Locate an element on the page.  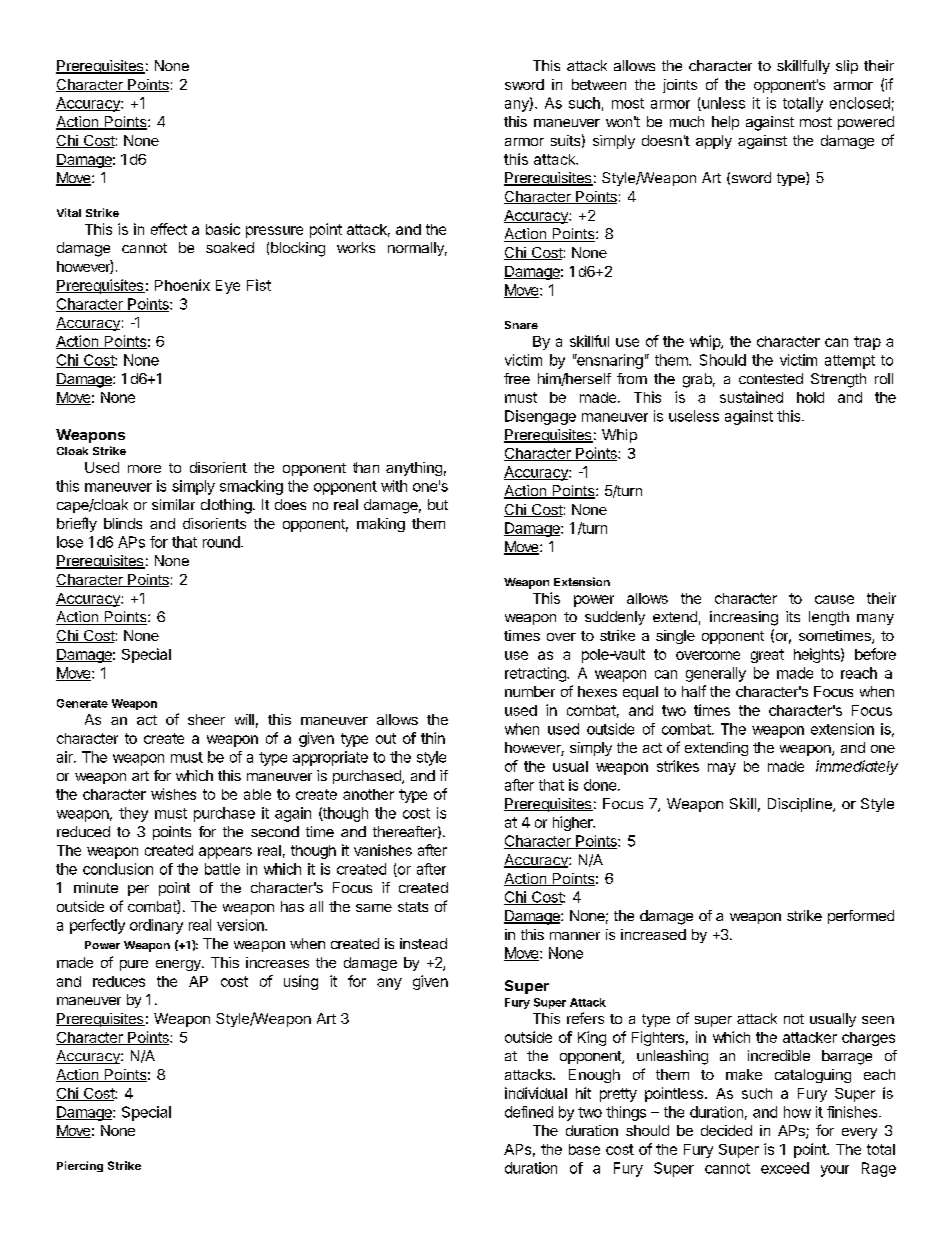
Disengage is located at coordinates (540, 417).
